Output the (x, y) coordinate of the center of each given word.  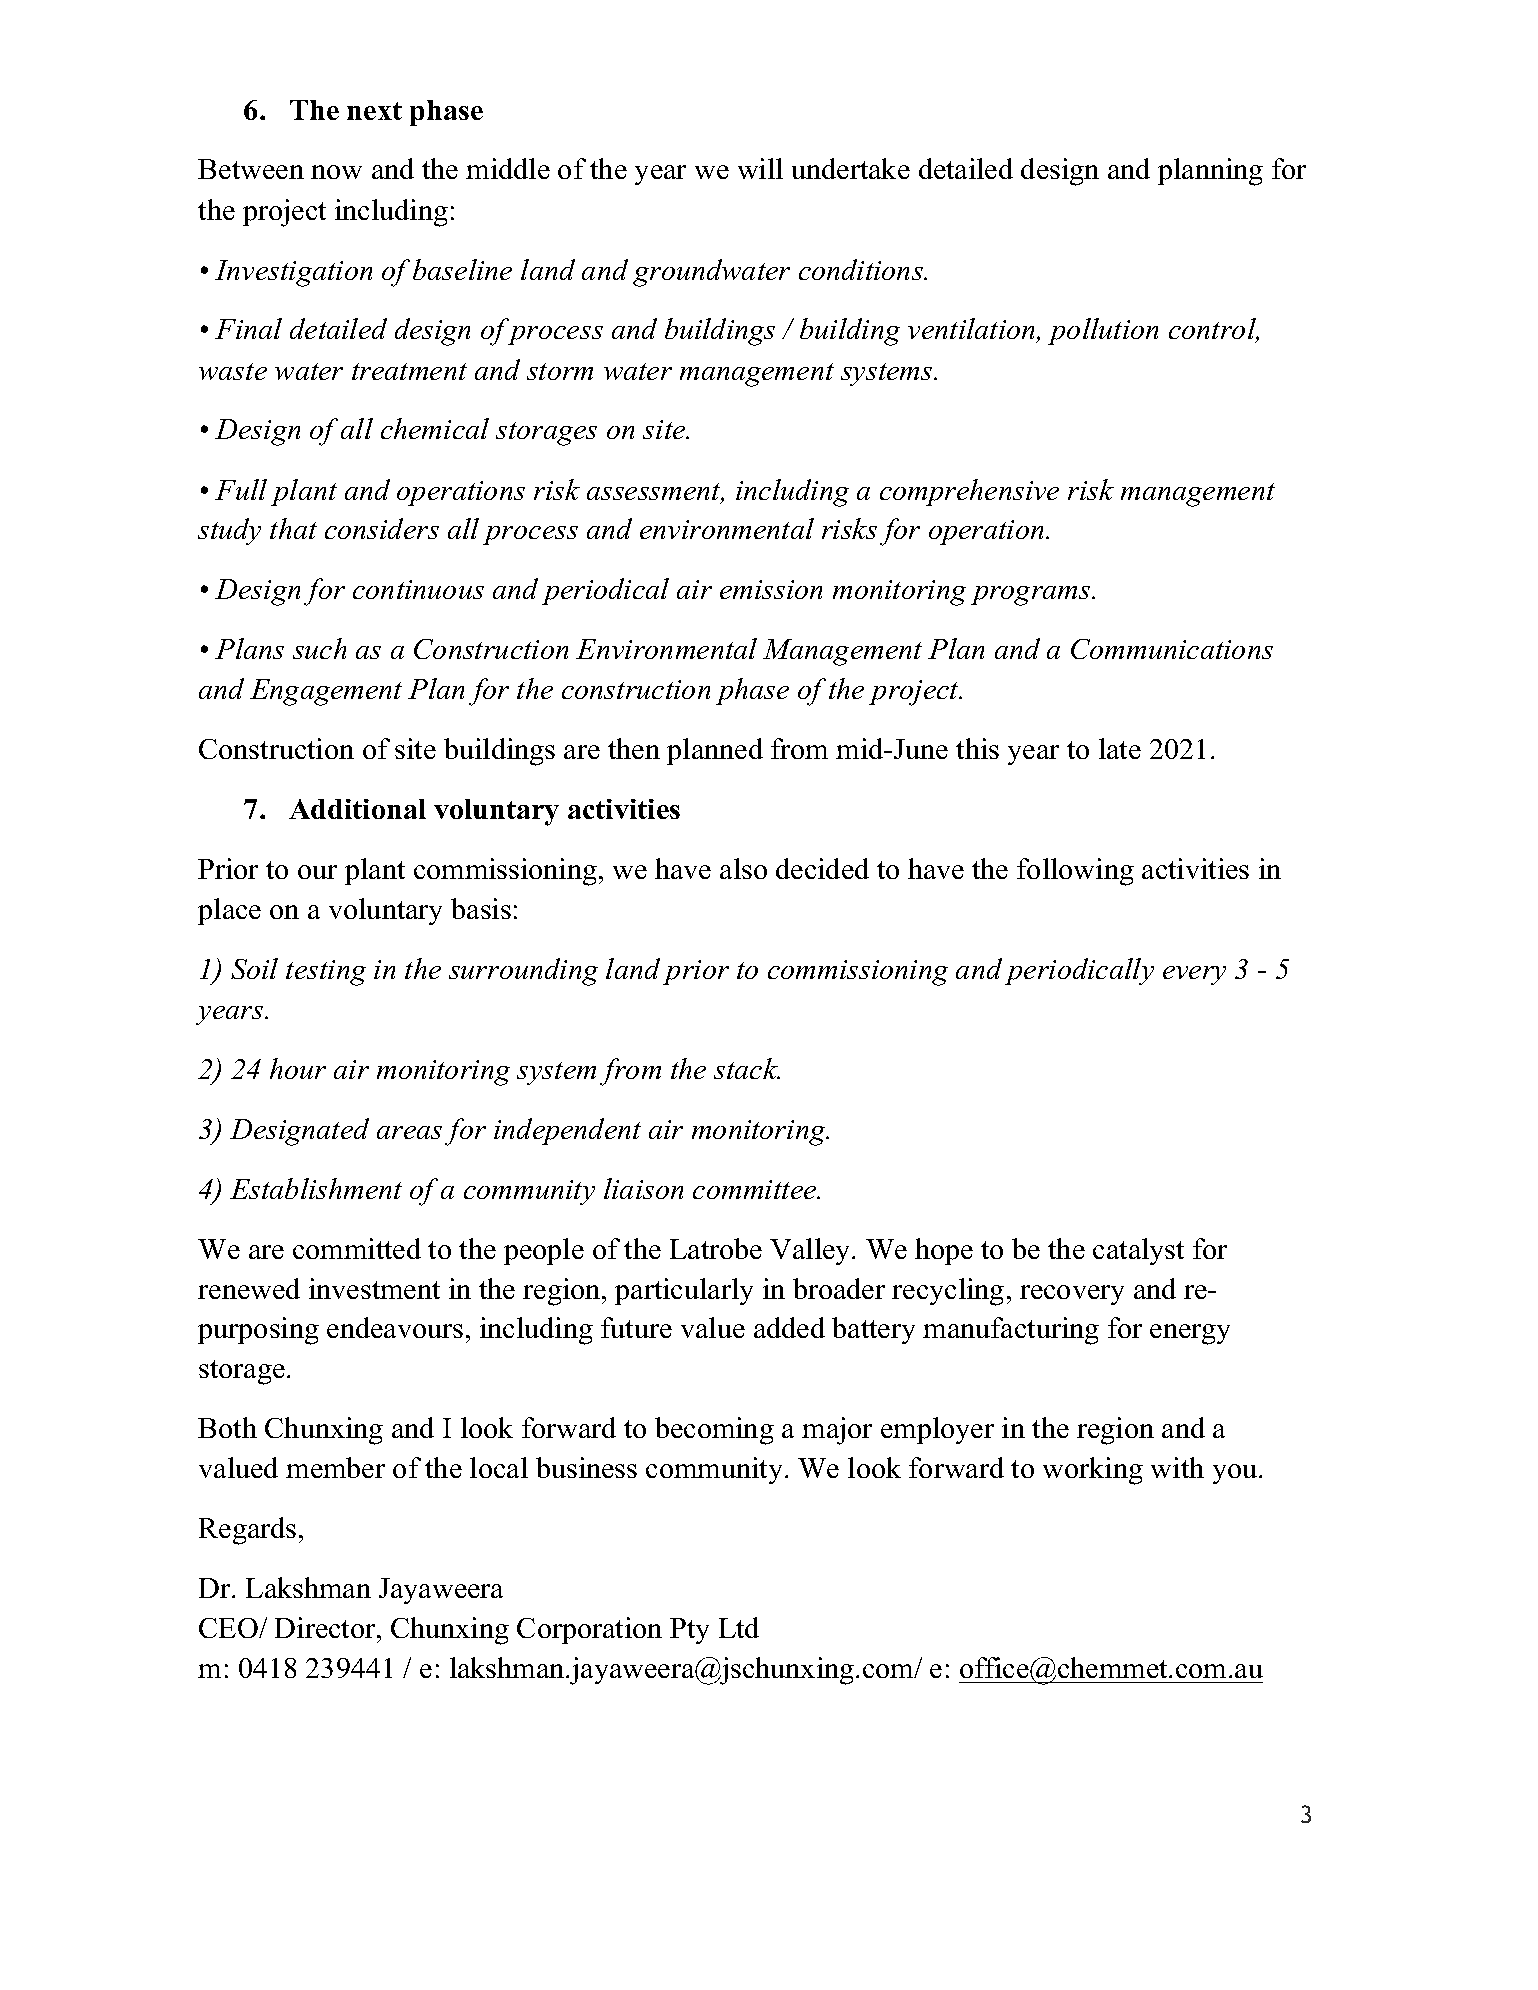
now (336, 172)
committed (357, 1248)
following (1075, 872)
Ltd (739, 1627)
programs (1032, 596)
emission (771, 589)
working (1093, 1471)
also (743, 868)
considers (382, 528)
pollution (1103, 331)
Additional (357, 809)
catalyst (1138, 1251)
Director (326, 1627)
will (760, 168)
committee (756, 1189)
